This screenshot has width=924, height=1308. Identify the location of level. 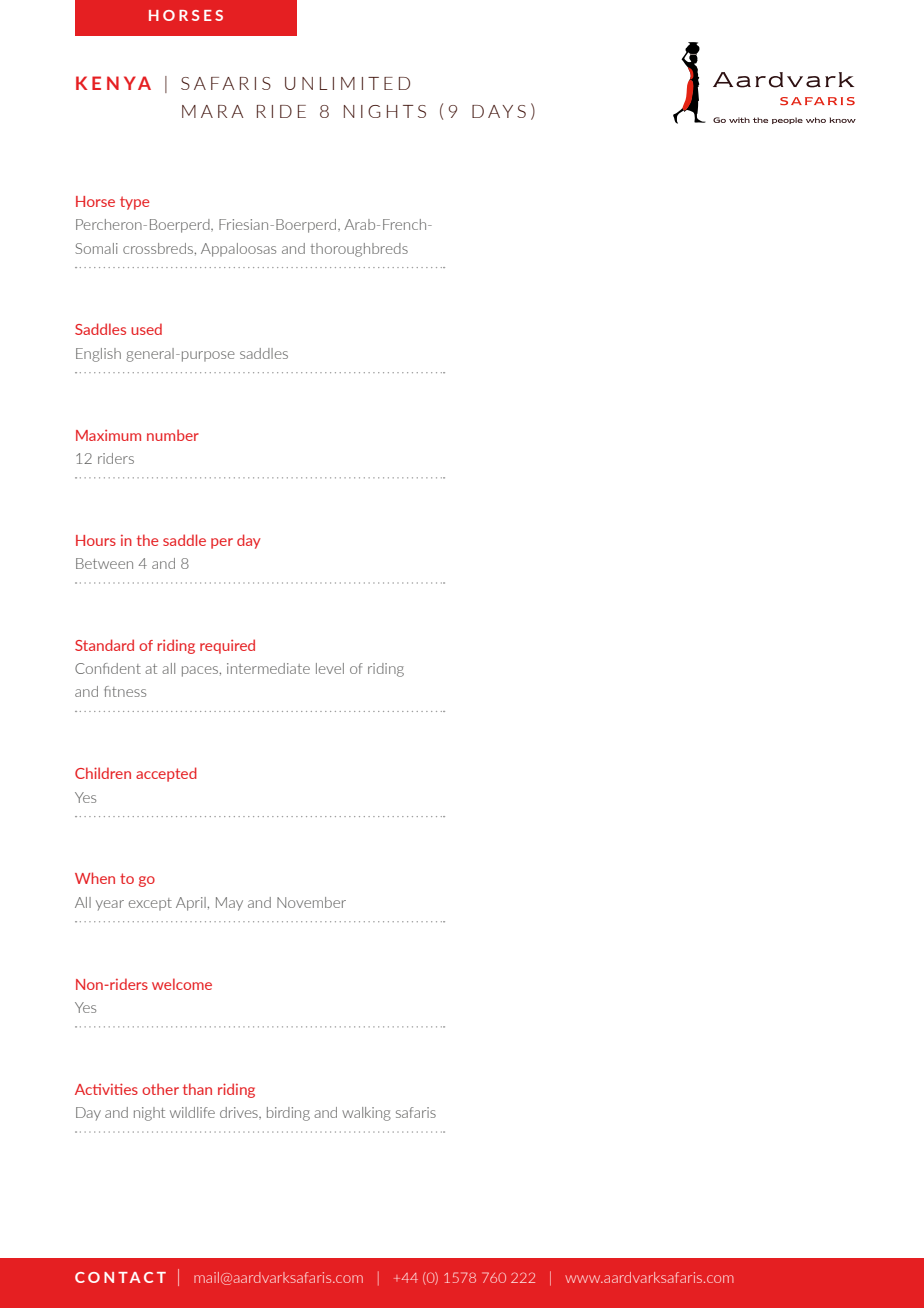
(330, 668).
